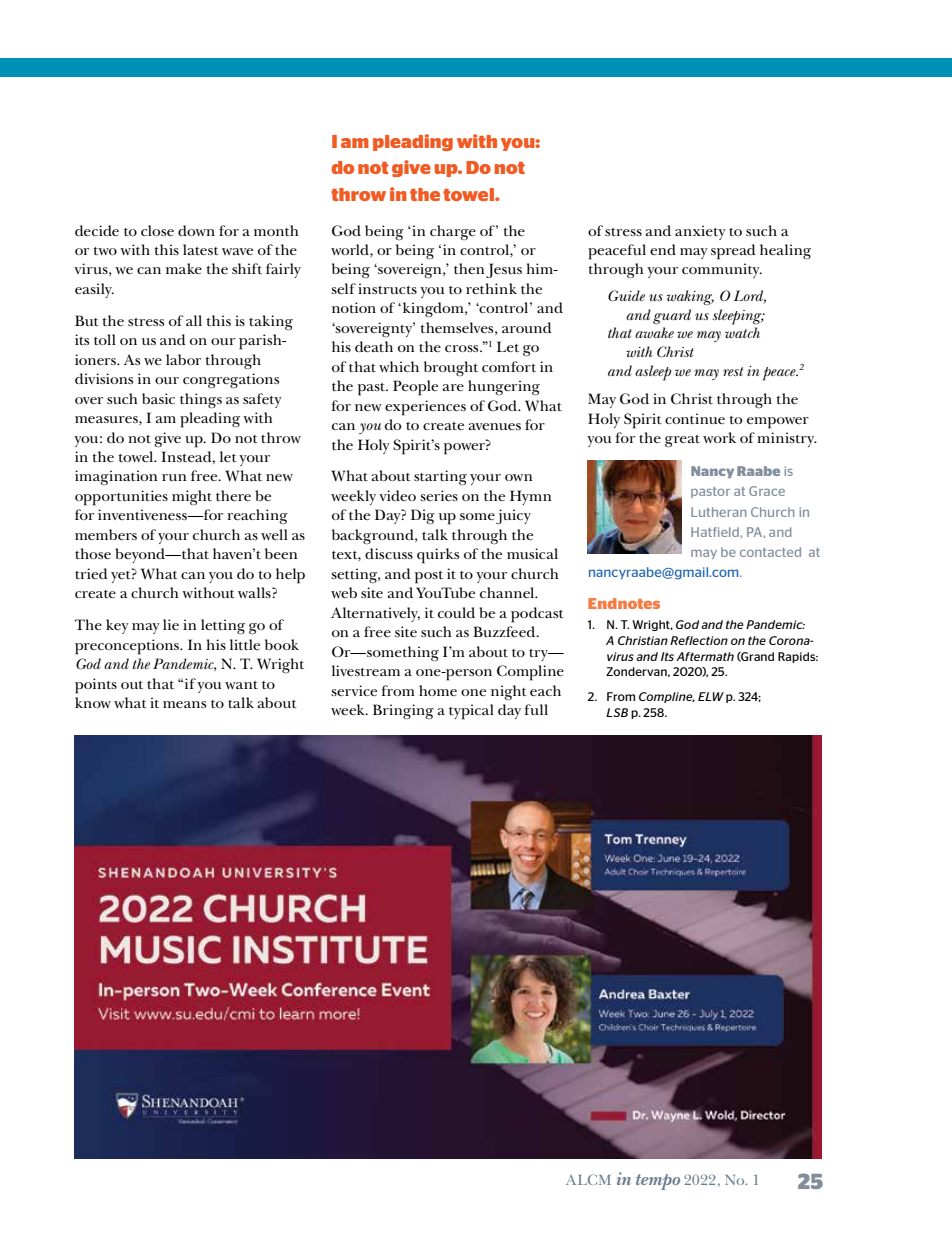 The height and width of the image is (1233, 952). What do you see at coordinates (184, 704) in the image?
I see `means` at bounding box center [184, 704].
